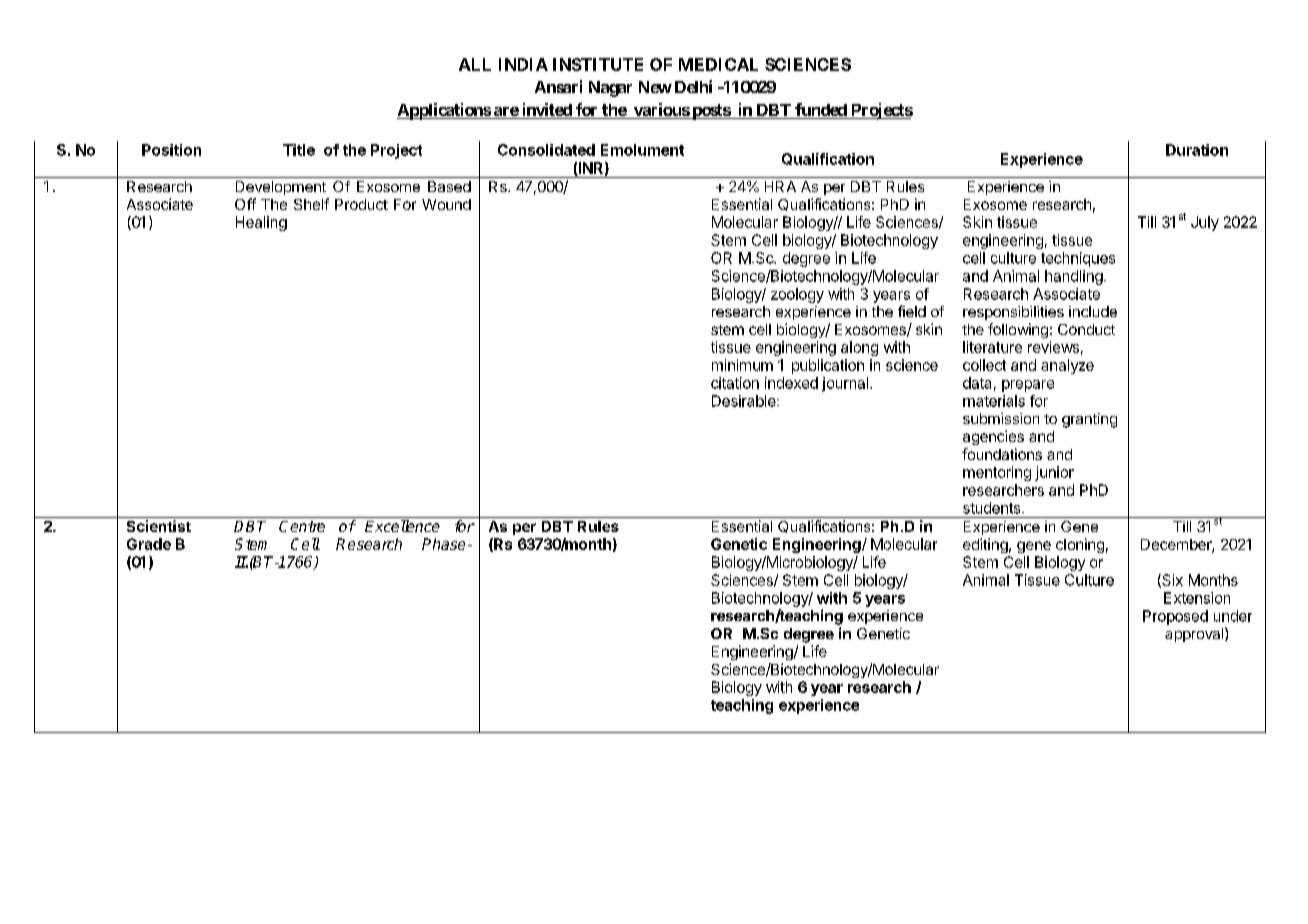 The width and height of the document is (1308, 924). Describe the element at coordinates (302, 526) in the document. I see `Centre` at that location.
